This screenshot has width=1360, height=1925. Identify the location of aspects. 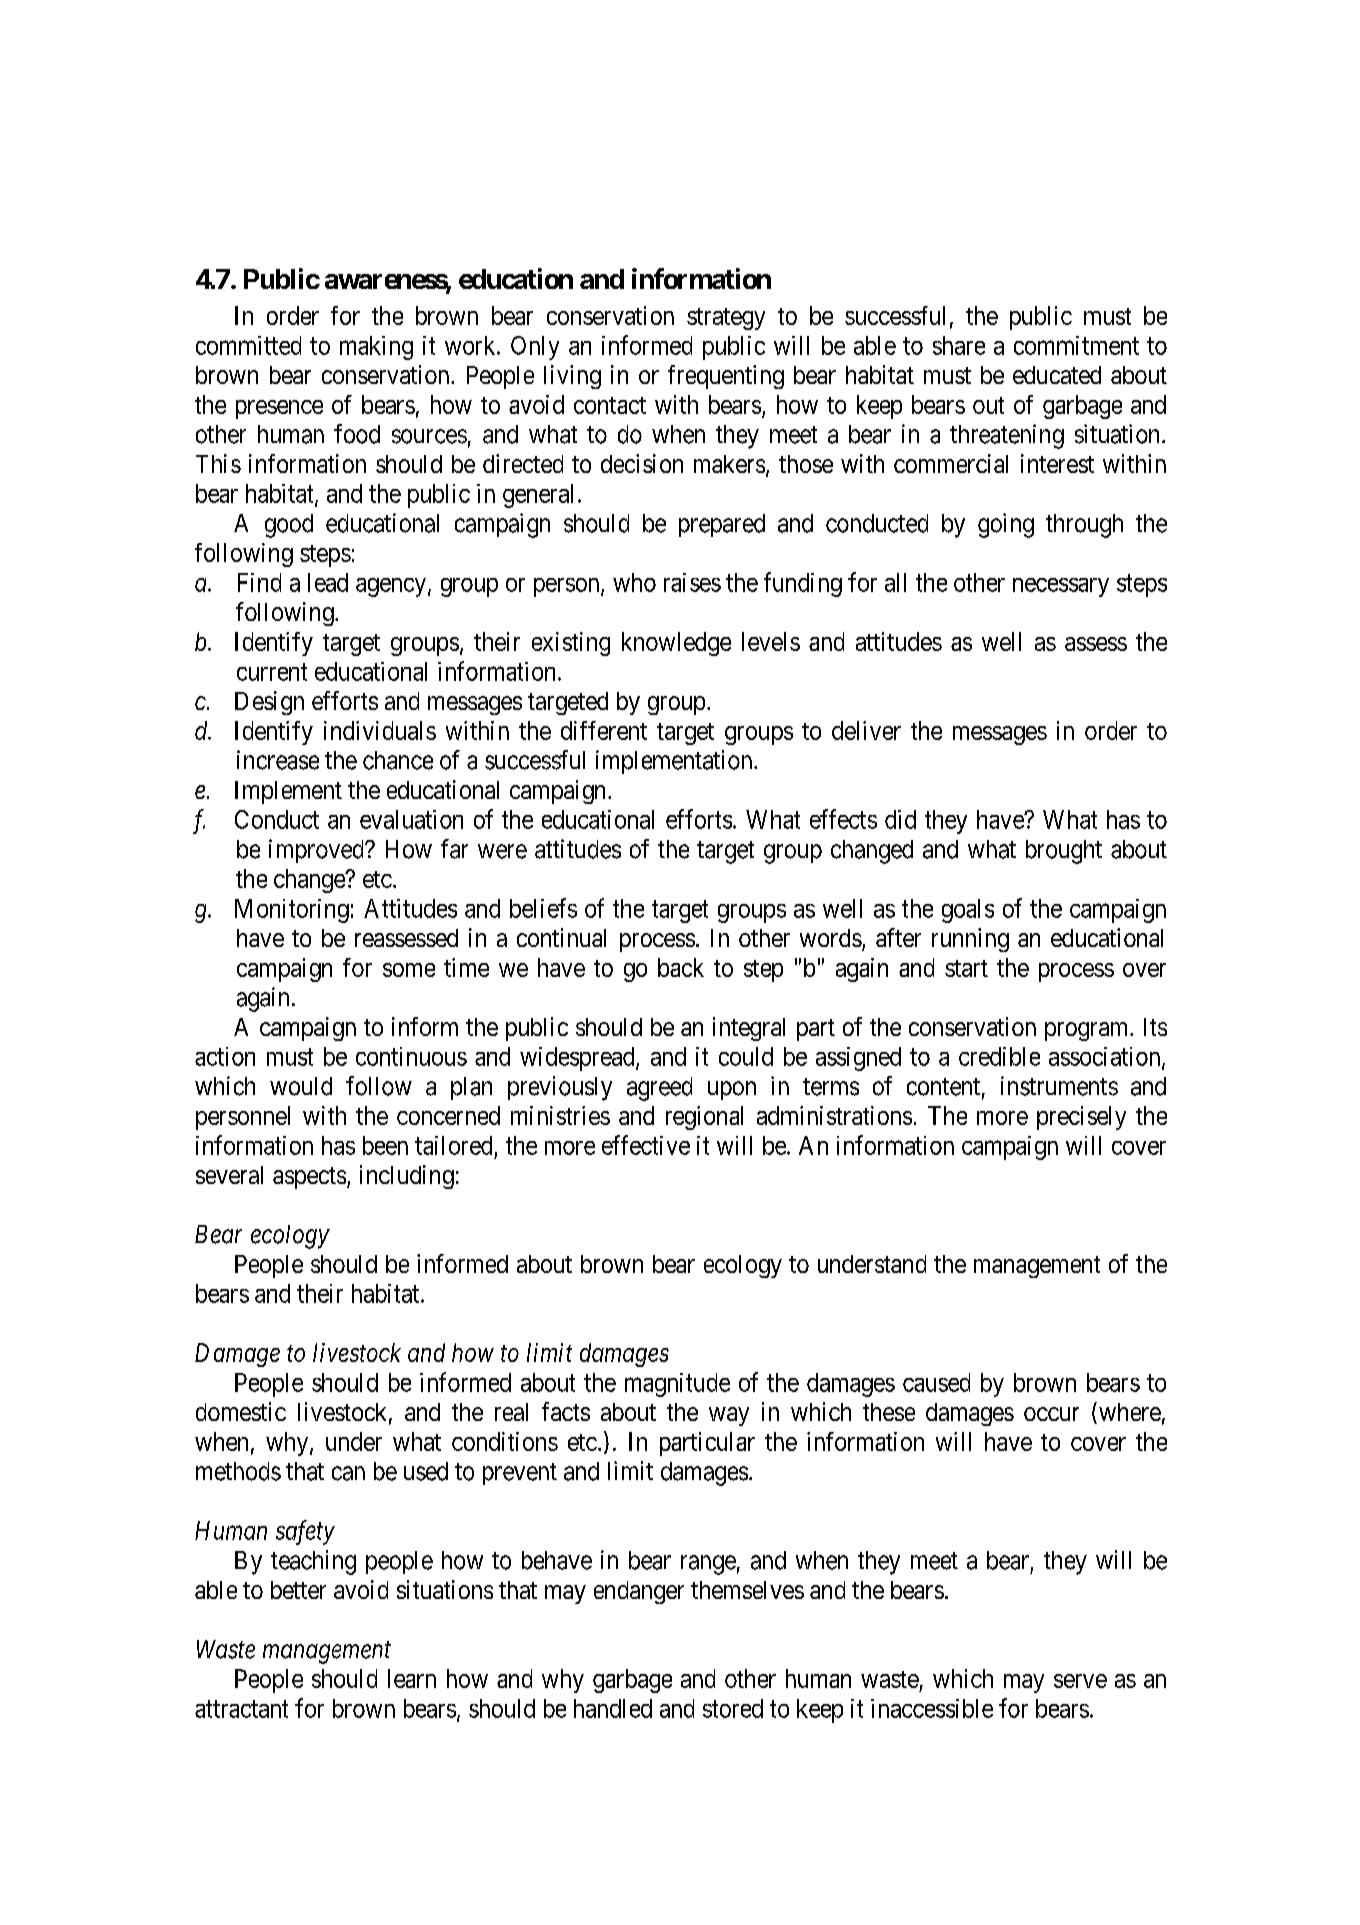
(309, 1178).
